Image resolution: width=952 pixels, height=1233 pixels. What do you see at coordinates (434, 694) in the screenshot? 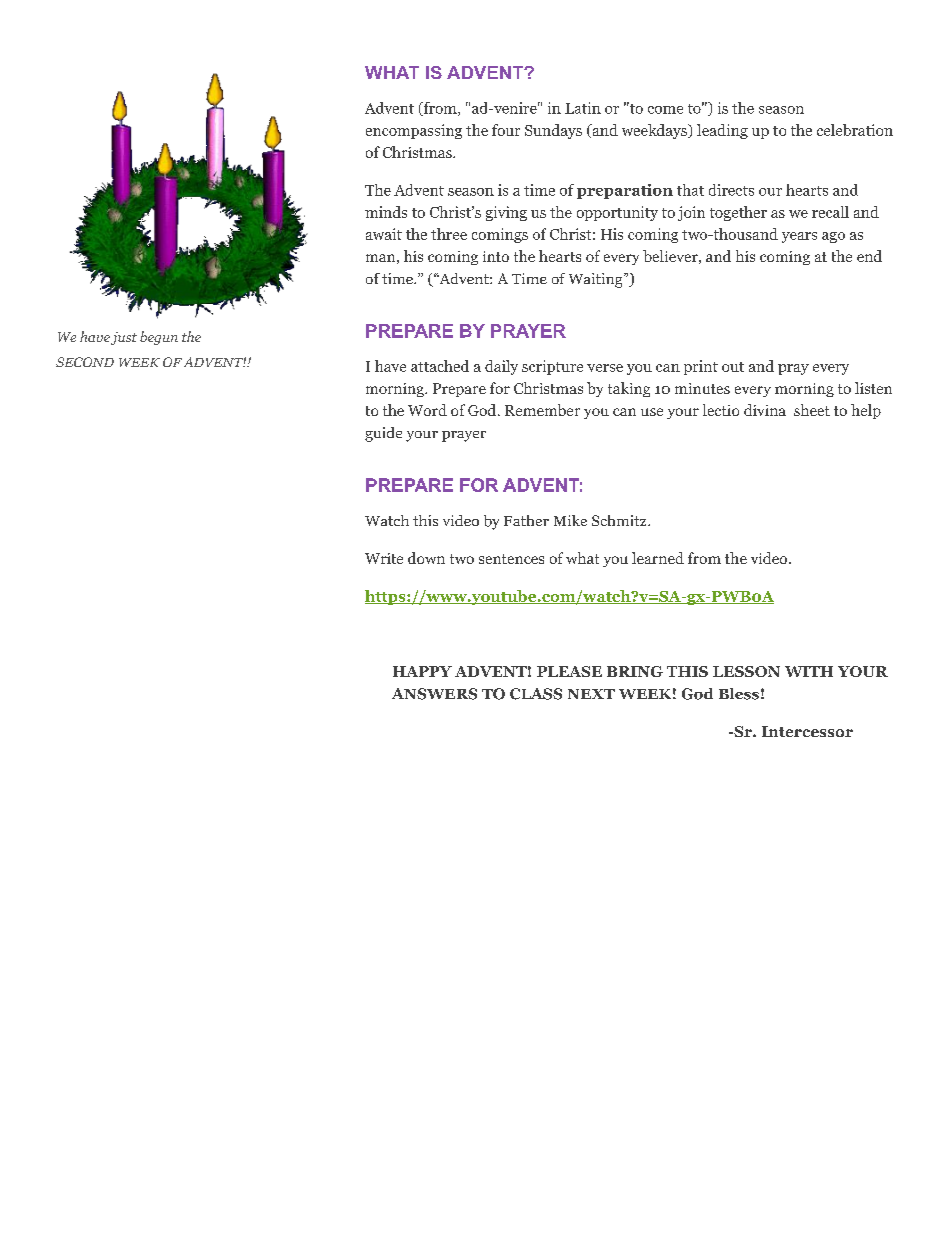
I see `ANSWERS` at bounding box center [434, 694].
